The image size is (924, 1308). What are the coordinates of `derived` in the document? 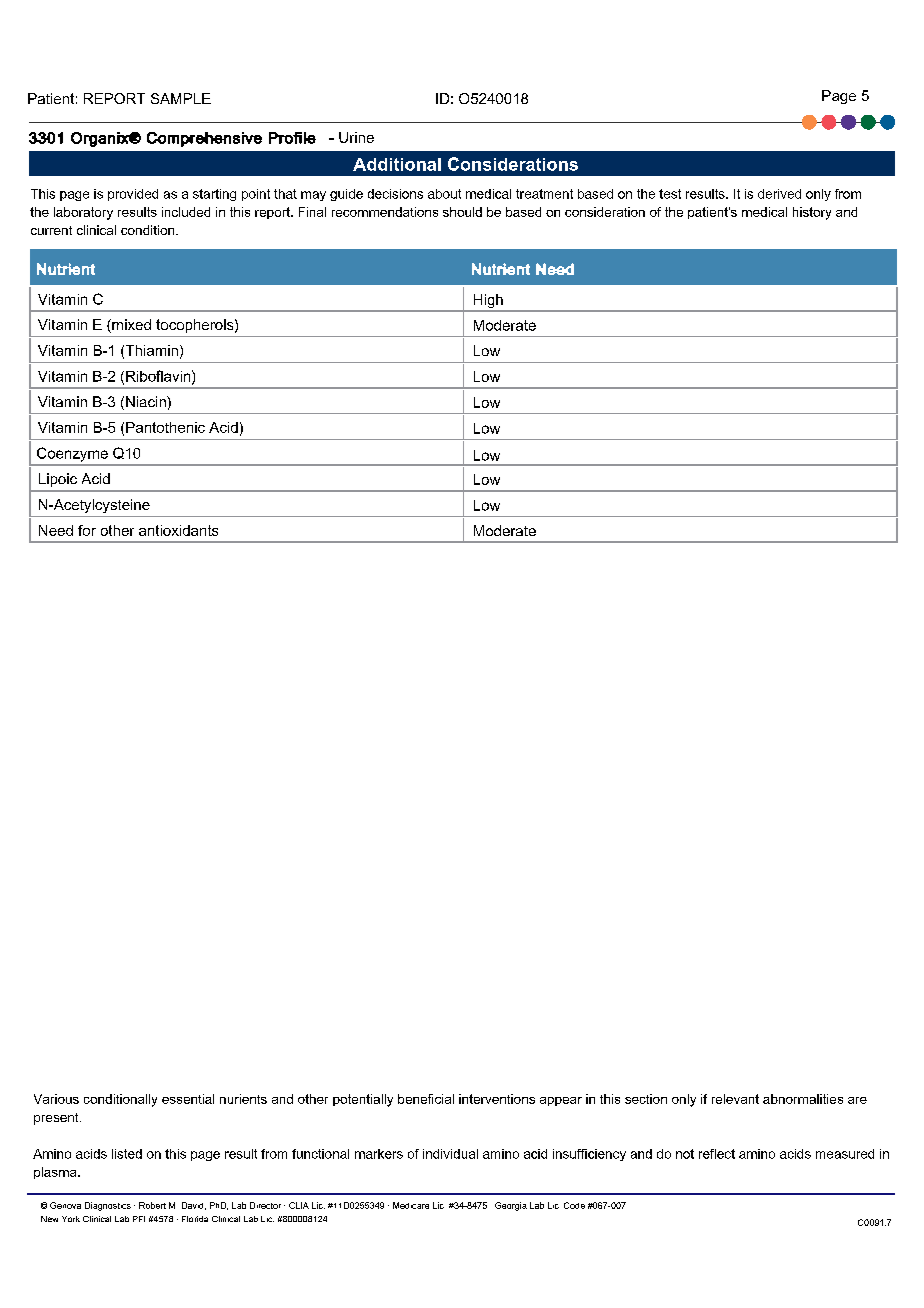 It's located at (779, 194).
